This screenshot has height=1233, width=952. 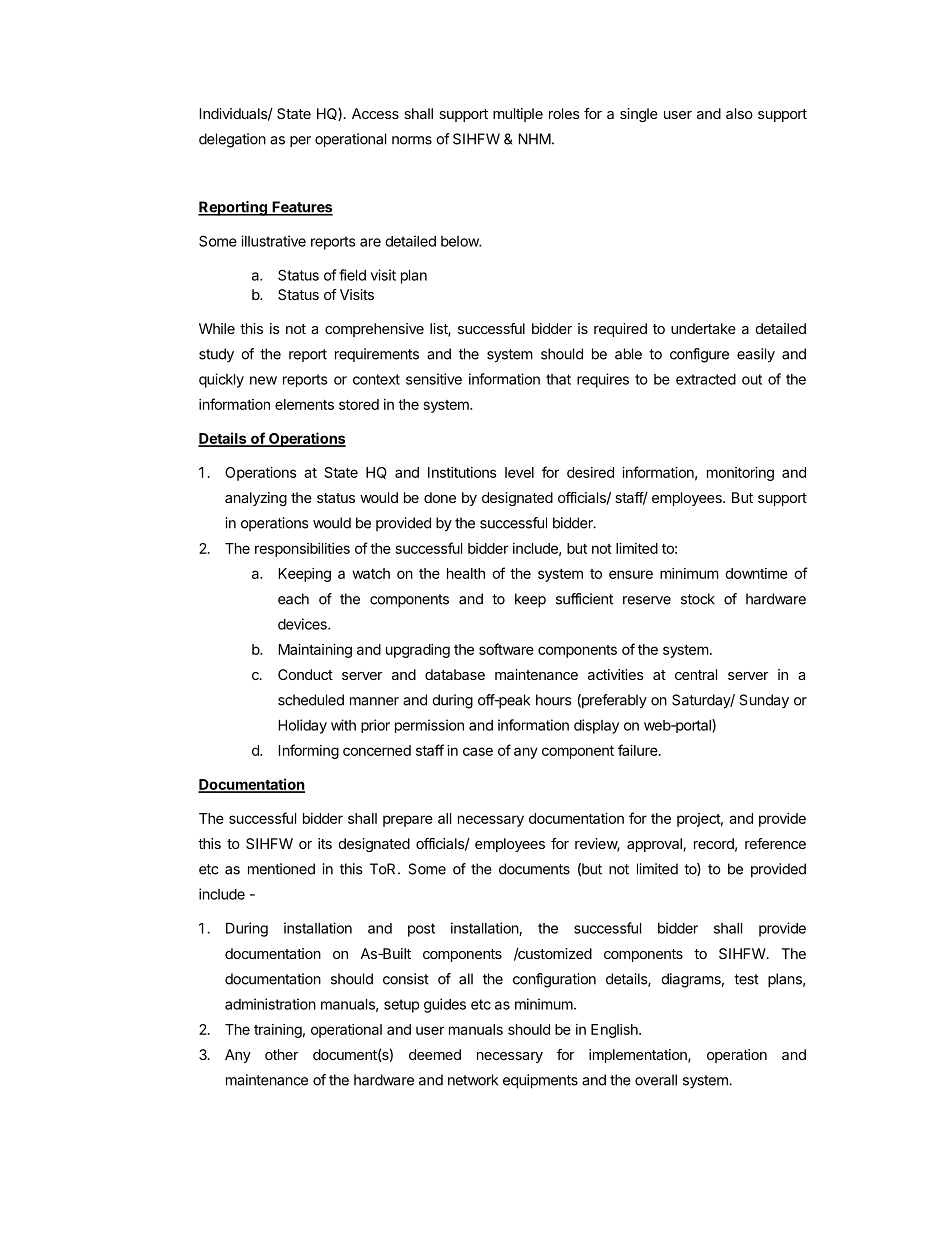 What do you see at coordinates (518, 115) in the screenshot?
I see `multiple` at bounding box center [518, 115].
